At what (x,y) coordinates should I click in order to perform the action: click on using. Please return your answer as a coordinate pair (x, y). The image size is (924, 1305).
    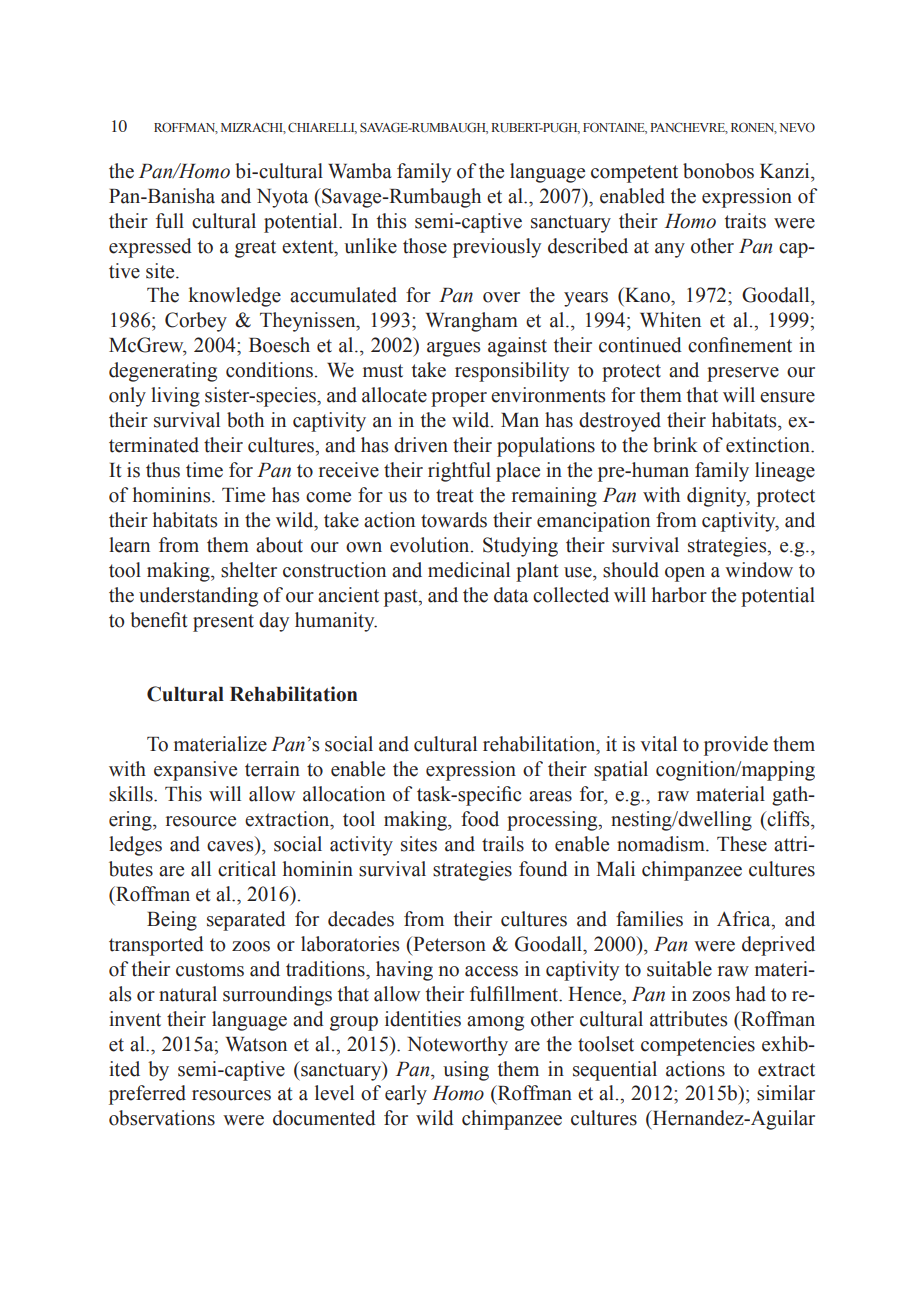
    Looking at the image, I should click on (466, 1071).
